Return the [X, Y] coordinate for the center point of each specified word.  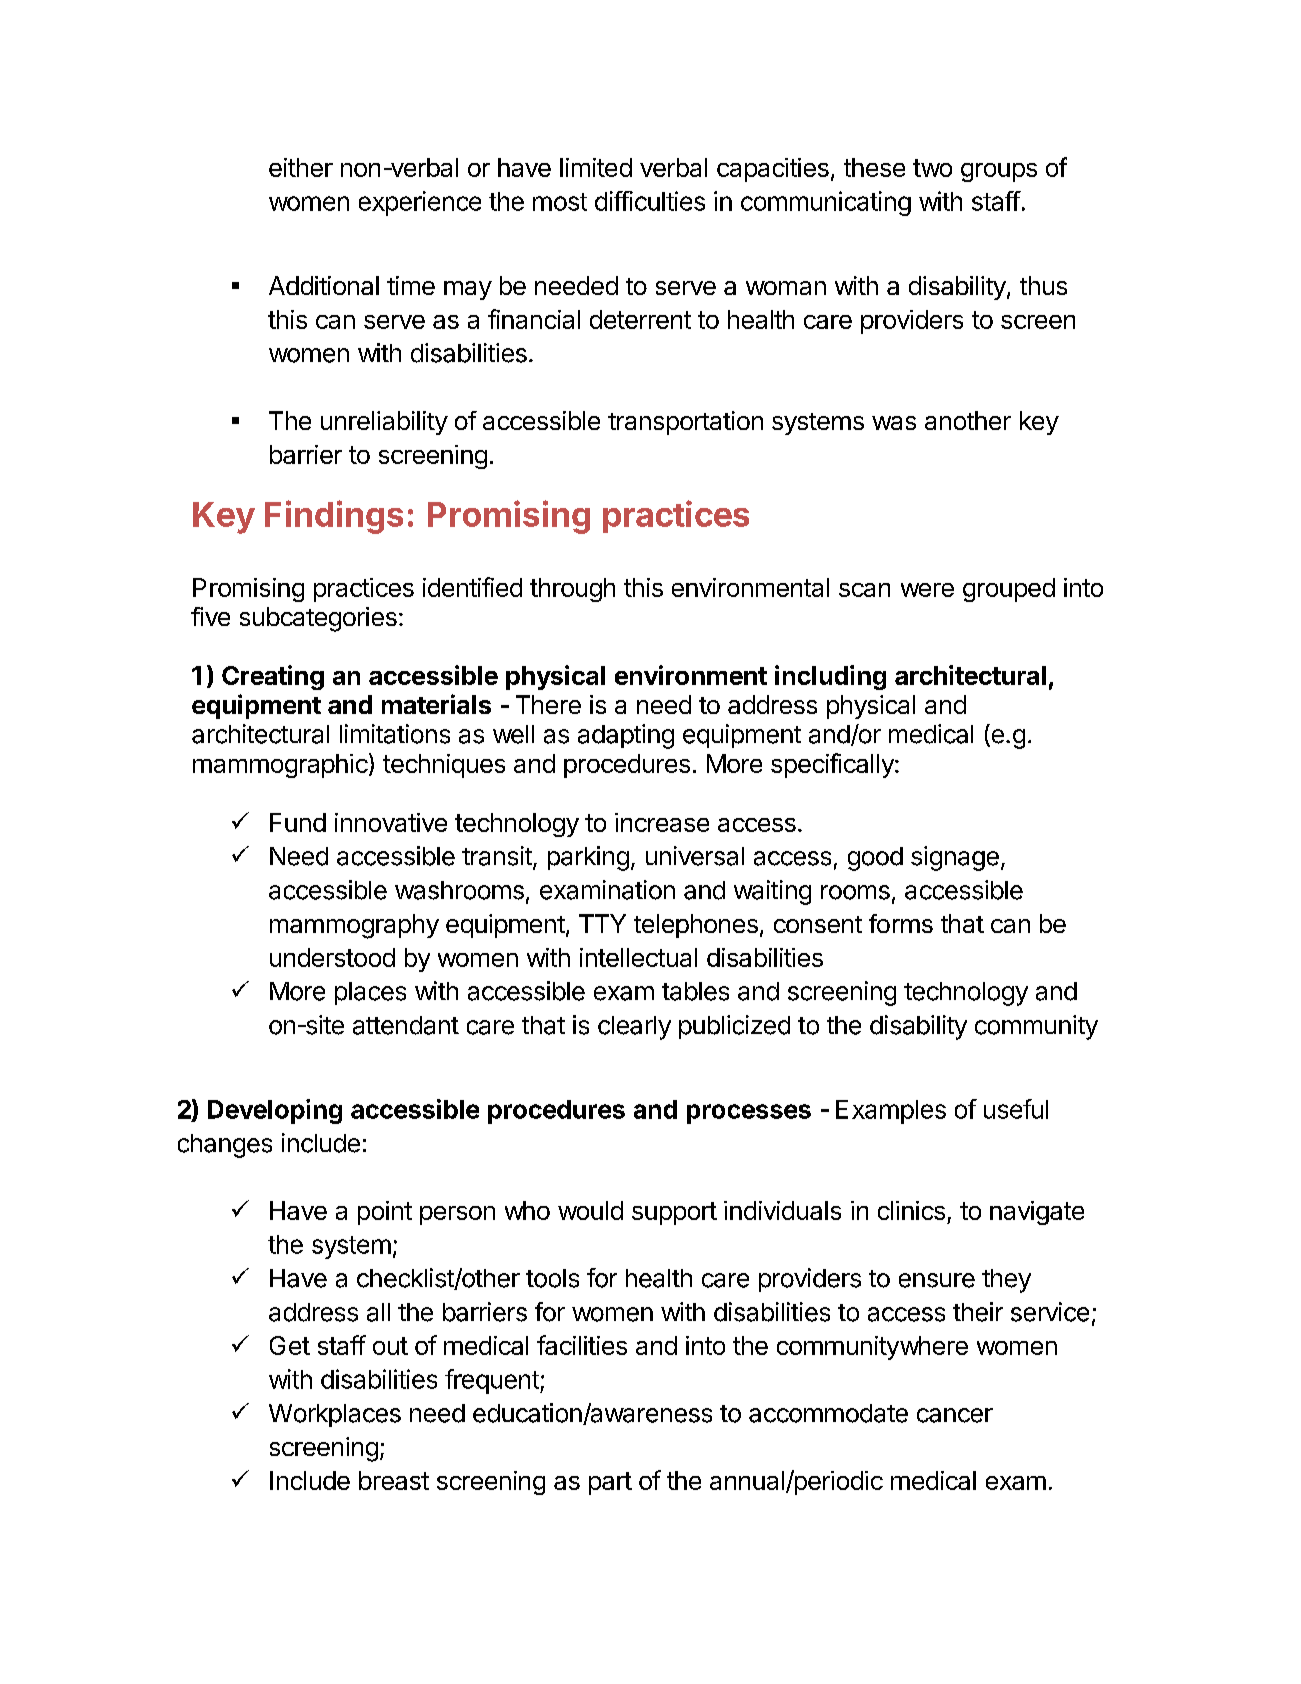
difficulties [650, 201]
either [301, 167]
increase [662, 822]
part [610, 1483]
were [927, 590]
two [932, 168]
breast [394, 1480]
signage [955, 858]
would [590, 1210]
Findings [334, 517]
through [572, 590]
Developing [275, 1111]
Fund [298, 822]
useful [1016, 1109]
